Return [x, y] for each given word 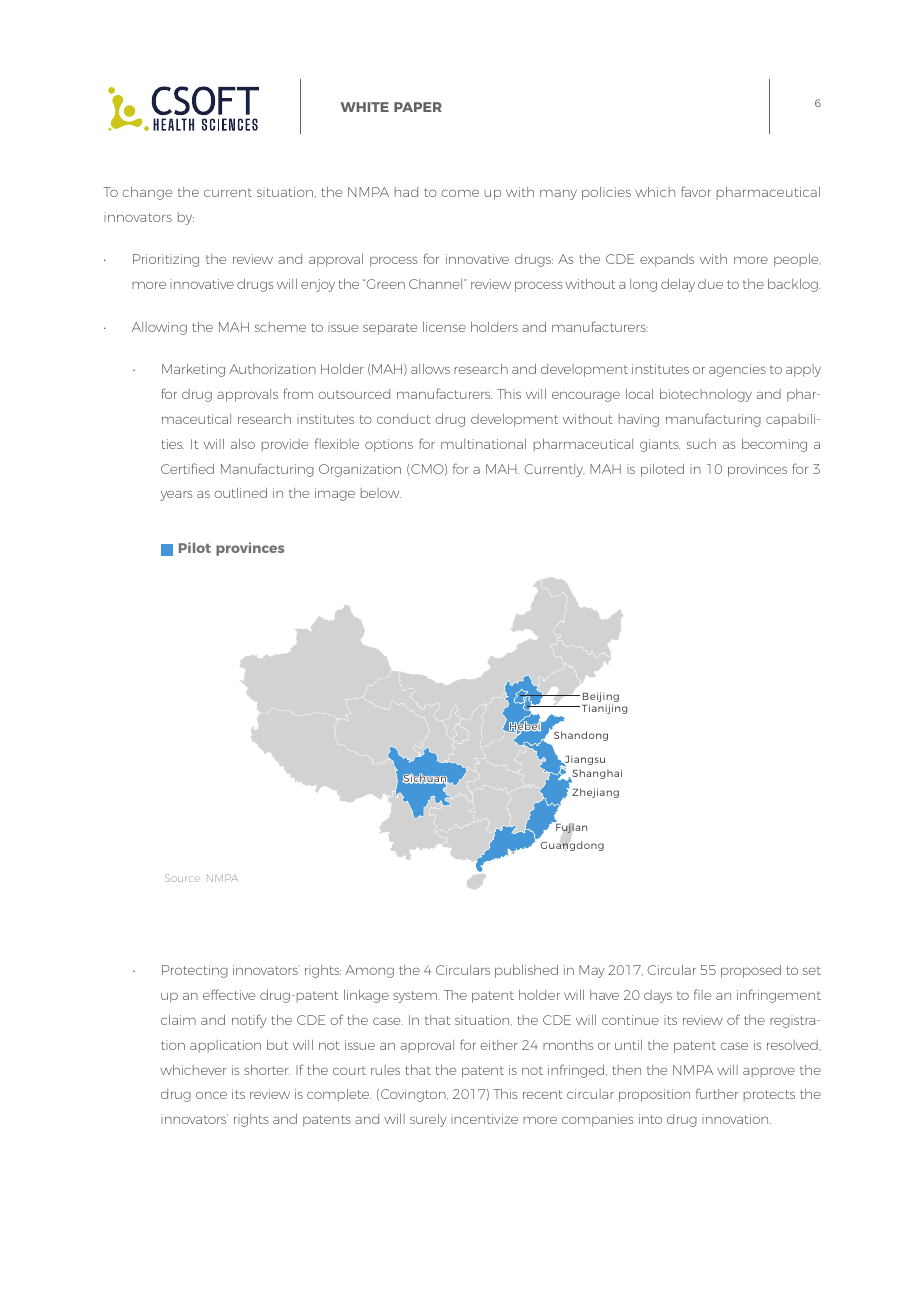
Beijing [601, 698]
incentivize [484, 1119]
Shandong [581, 736]
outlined [240, 493]
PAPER [418, 107]
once [211, 1095]
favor [696, 191]
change [147, 193]
